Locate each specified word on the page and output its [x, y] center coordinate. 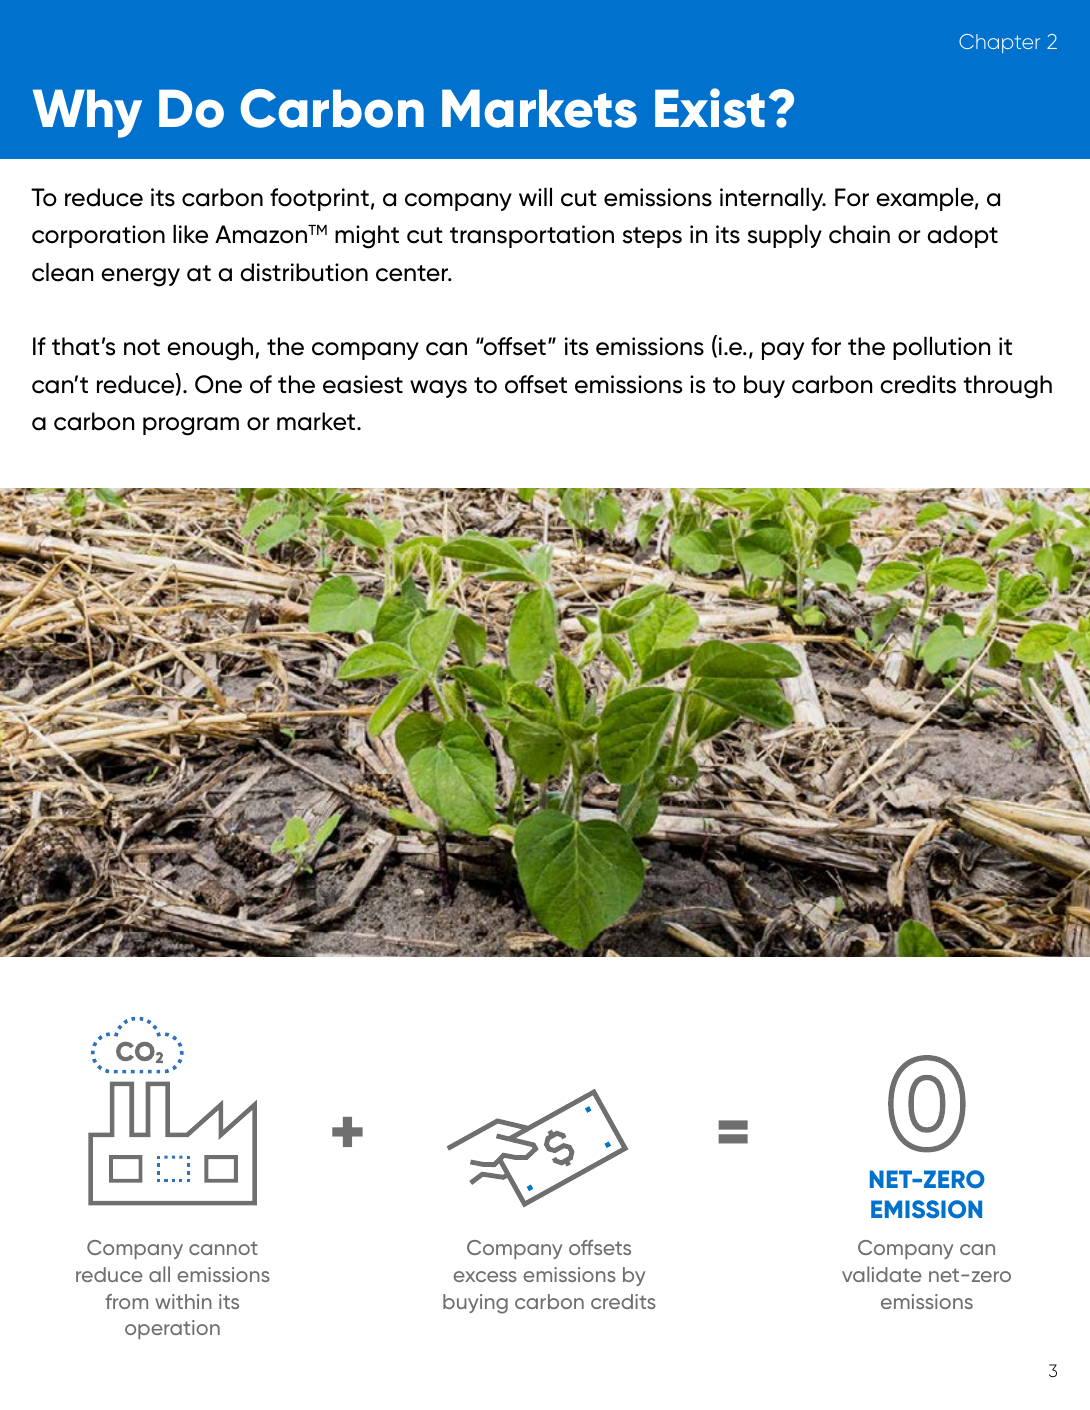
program [191, 426]
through [1007, 387]
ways [438, 389]
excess [485, 1276]
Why [87, 113]
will [535, 197]
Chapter [999, 43]
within [183, 1301]
